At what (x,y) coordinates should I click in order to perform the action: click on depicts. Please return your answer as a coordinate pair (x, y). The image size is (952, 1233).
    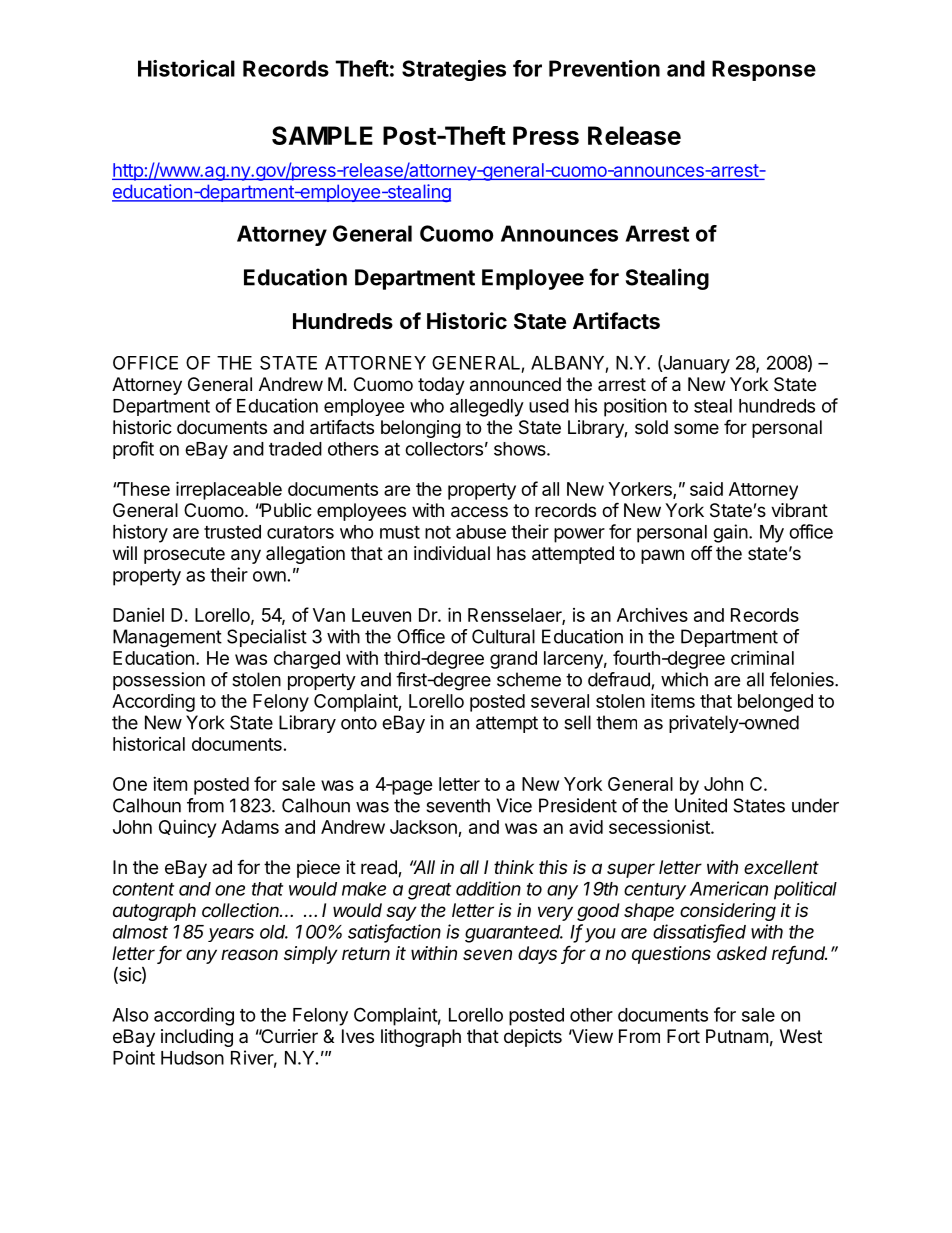
    Looking at the image, I should click on (533, 1038).
